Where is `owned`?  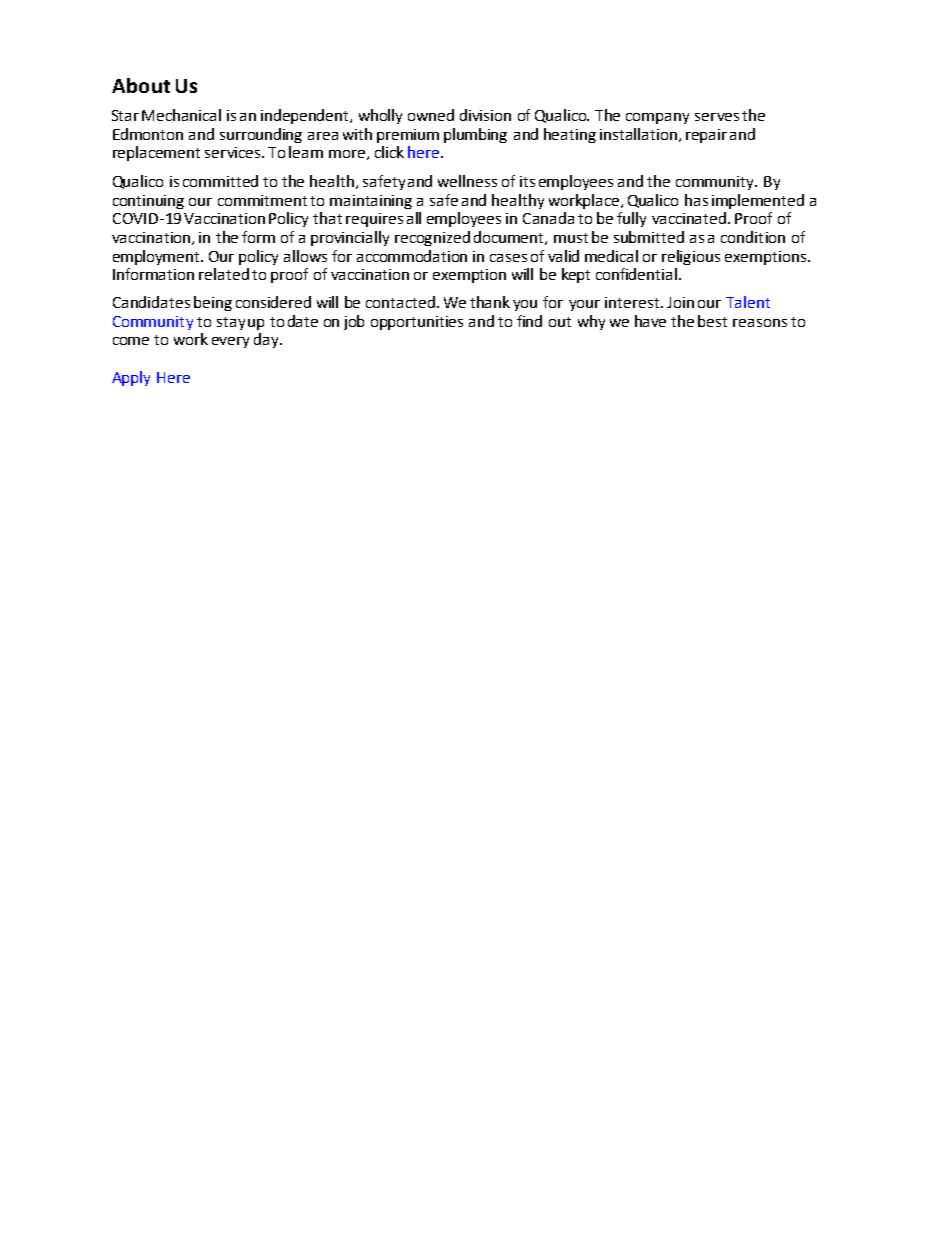 owned is located at coordinates (431, 115).
